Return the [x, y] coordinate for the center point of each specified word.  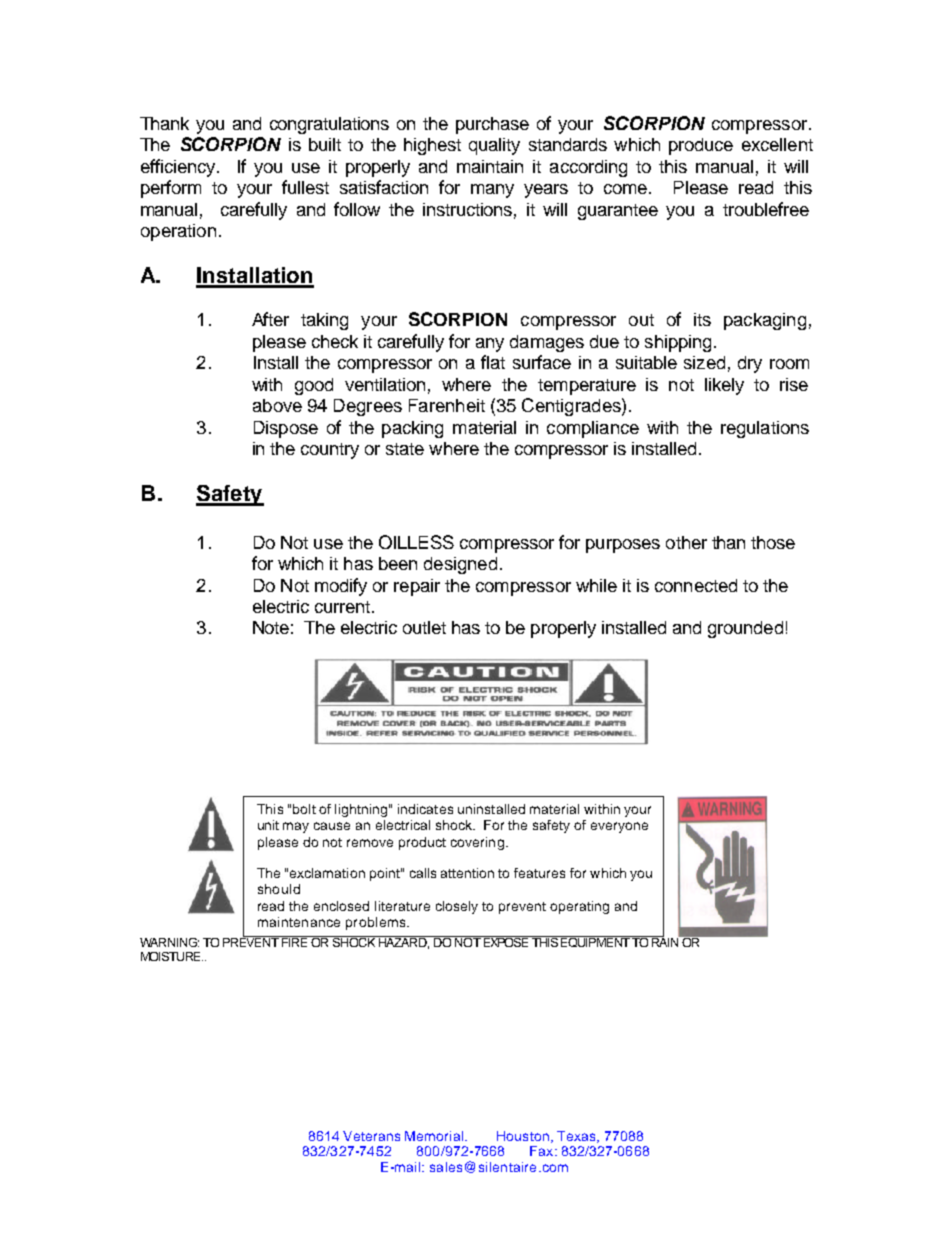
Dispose [286, 429]
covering [477, 843]
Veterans [371, 1136]
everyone [619, 827]
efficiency [179, 168]
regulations [765, 429]
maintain [490, 166]
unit [268, 825]
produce [701, 146]
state [405, 449]
